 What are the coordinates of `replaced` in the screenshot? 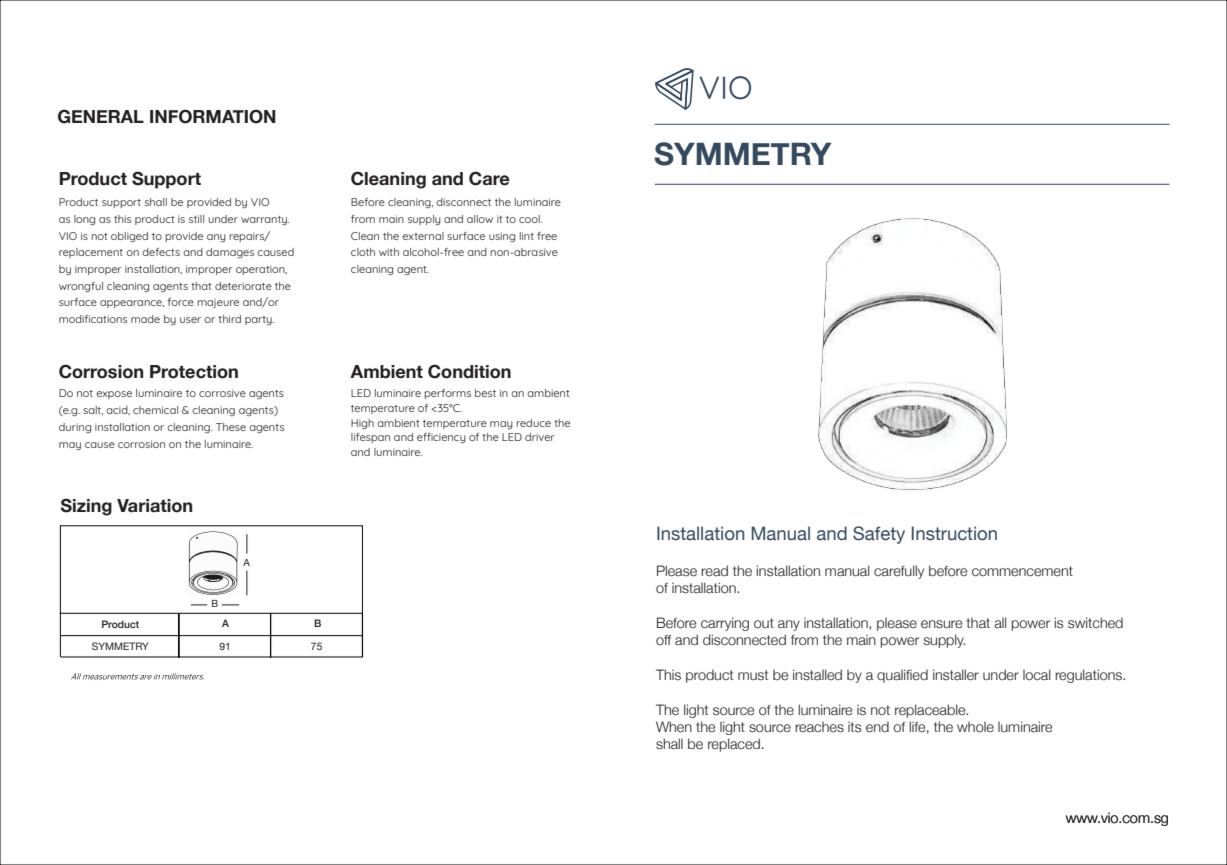 It's located at (734, 745).
